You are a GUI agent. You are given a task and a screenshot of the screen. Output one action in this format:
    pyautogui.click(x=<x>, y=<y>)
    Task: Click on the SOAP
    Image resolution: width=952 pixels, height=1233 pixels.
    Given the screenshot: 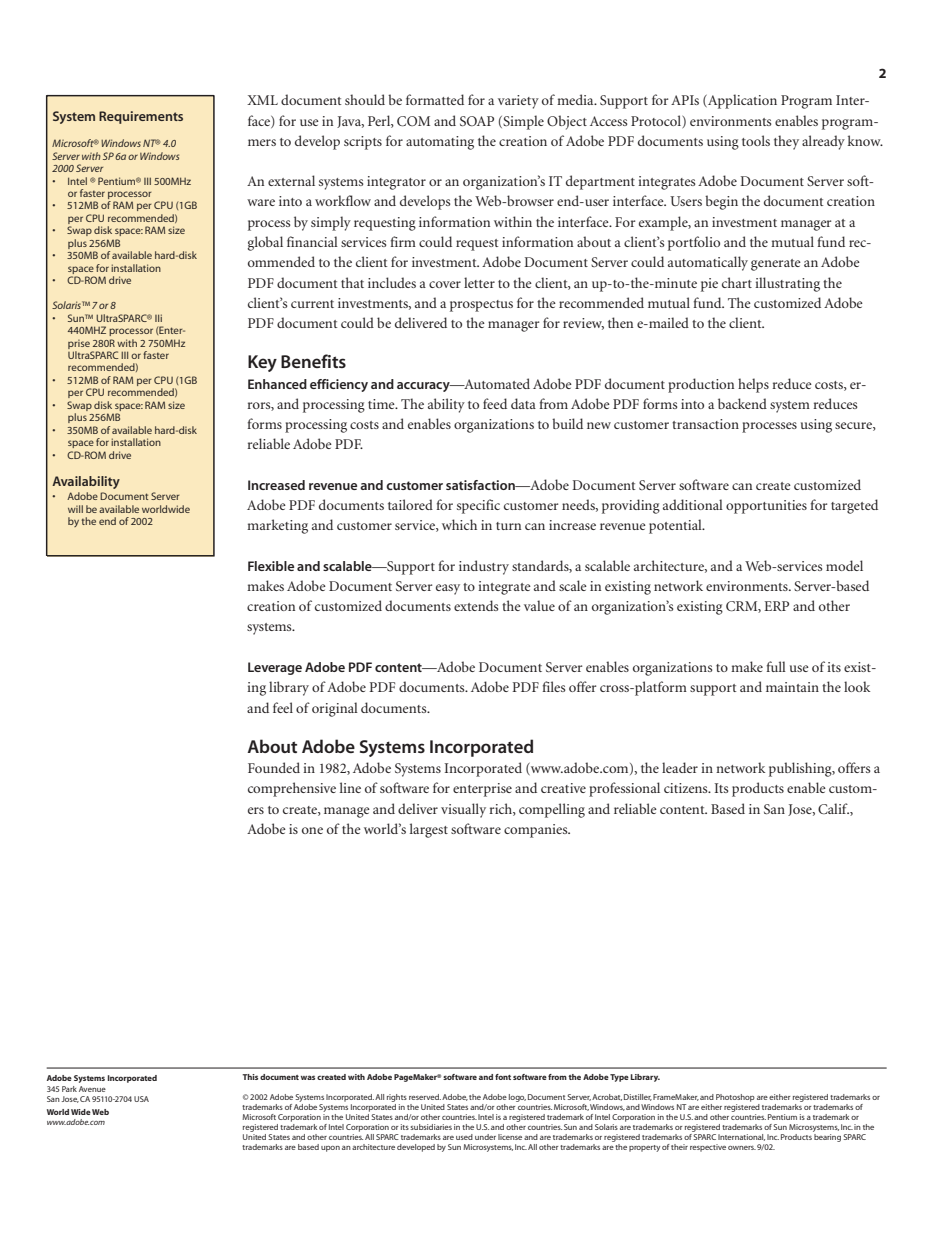 What is the action you would take?
    pyautogui.click(x=477, y=121)
